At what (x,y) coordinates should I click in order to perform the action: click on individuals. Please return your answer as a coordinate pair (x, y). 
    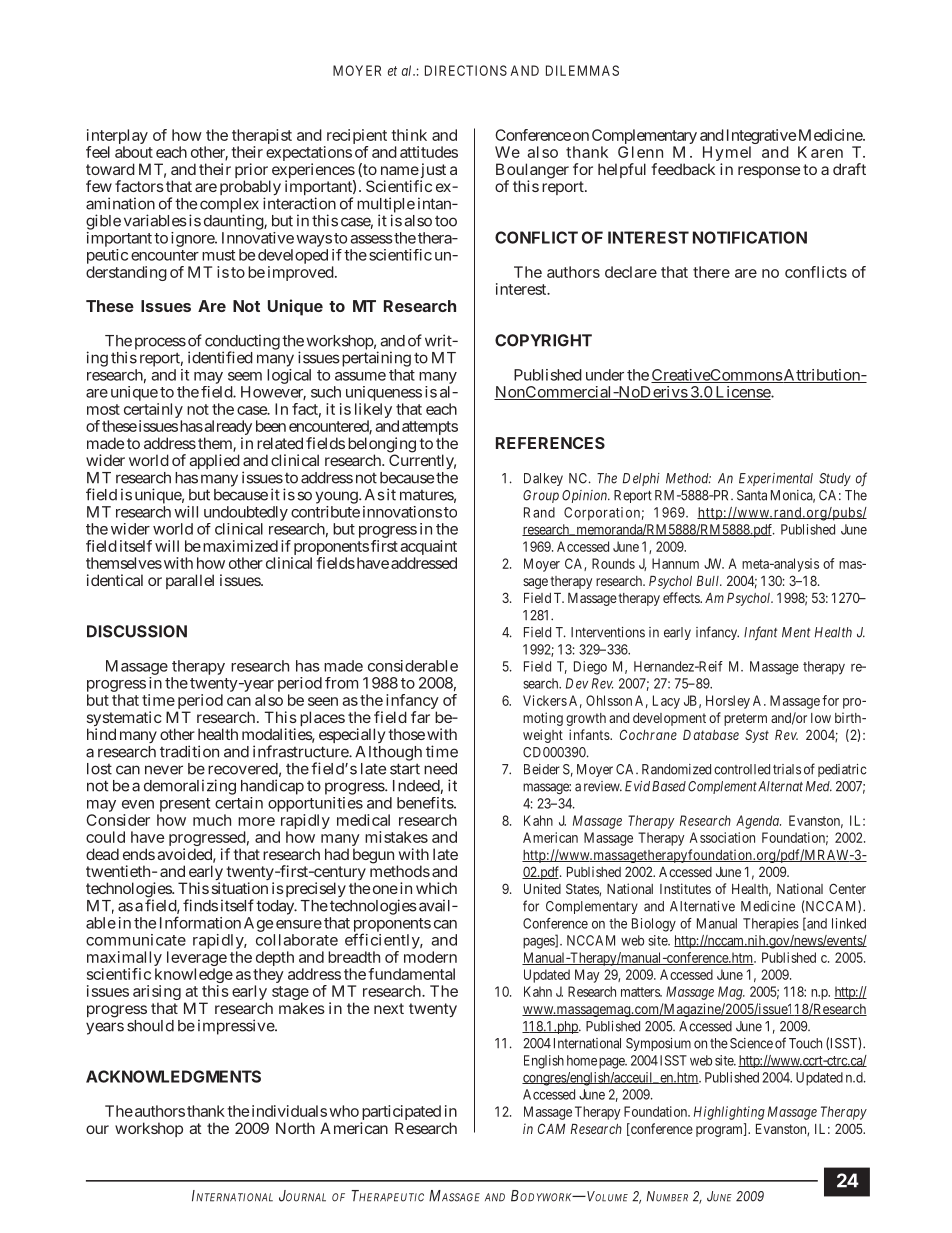
    Looking at the image, I should click on (289, 1111).
